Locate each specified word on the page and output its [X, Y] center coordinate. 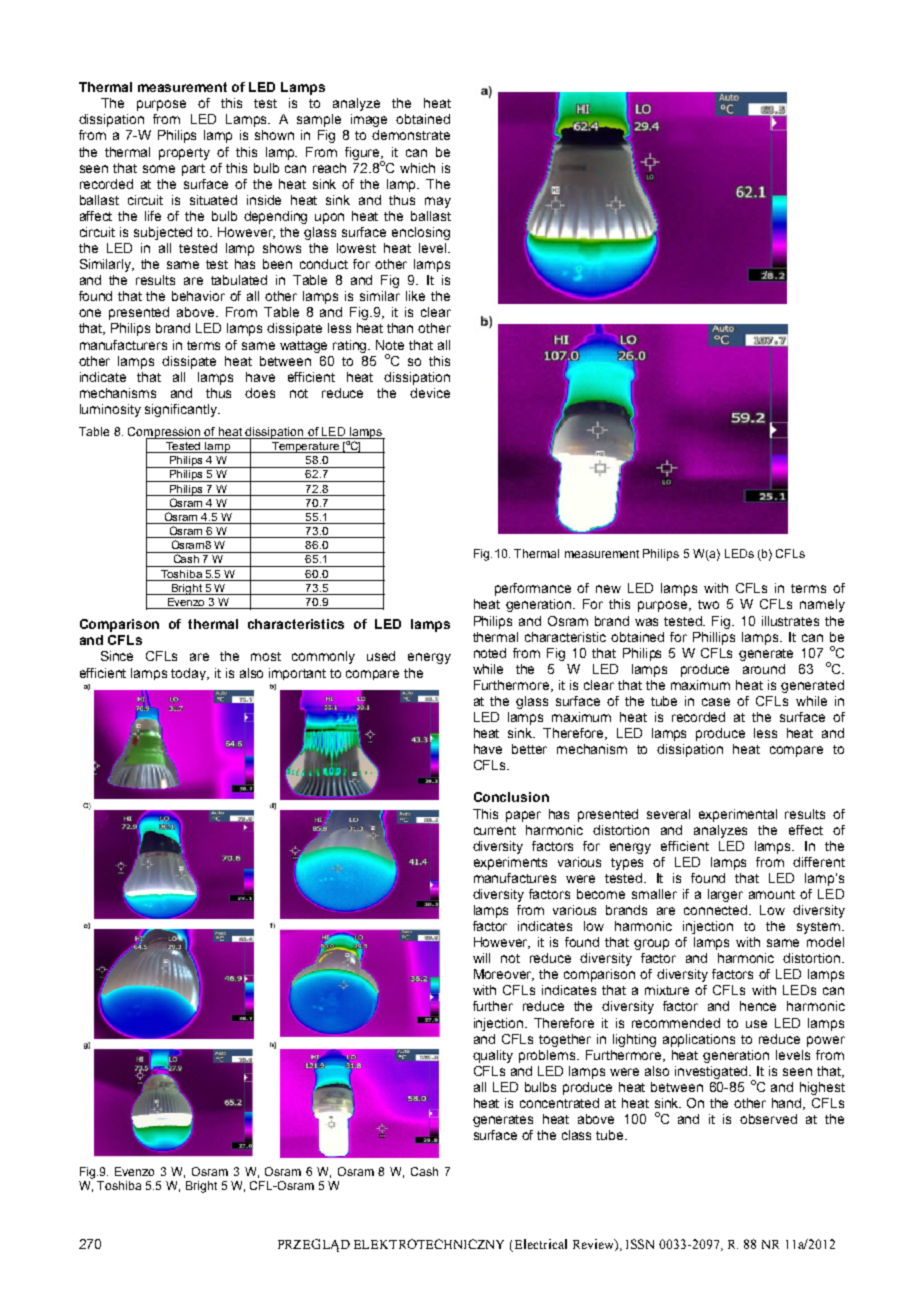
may [438, 202]
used [381, 656]
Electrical [541, 1244]
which [417, 168]
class [576, 1135]
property [184, 154]
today [190, 674]
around [764, 669]
